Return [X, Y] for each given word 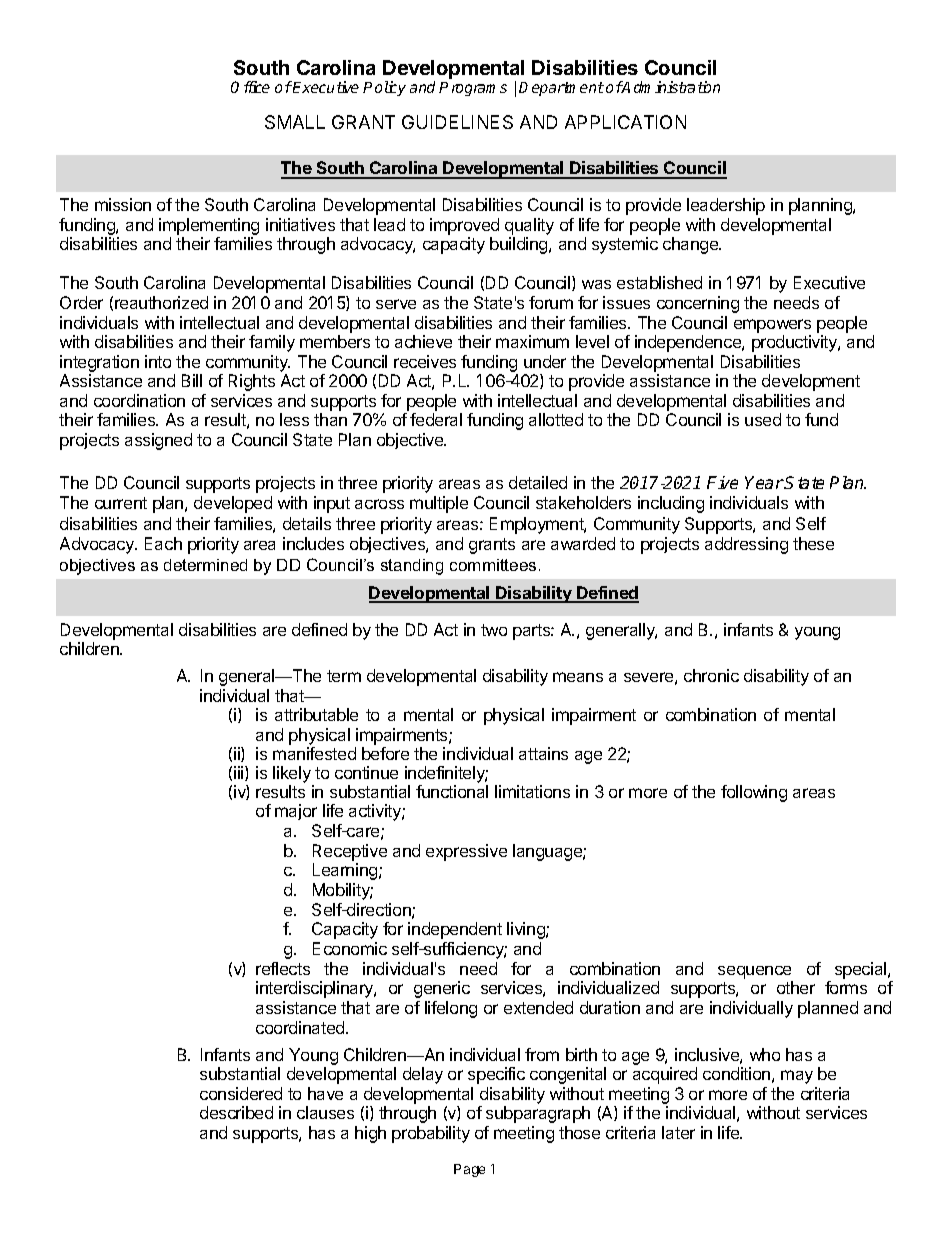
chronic [711, 675]
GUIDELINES [457, 122]
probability [431, 1134]
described [236, 1112]
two [494, 630]
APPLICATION [625, 122]
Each [163, 543]
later [678, 1132]
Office [250, 87]
